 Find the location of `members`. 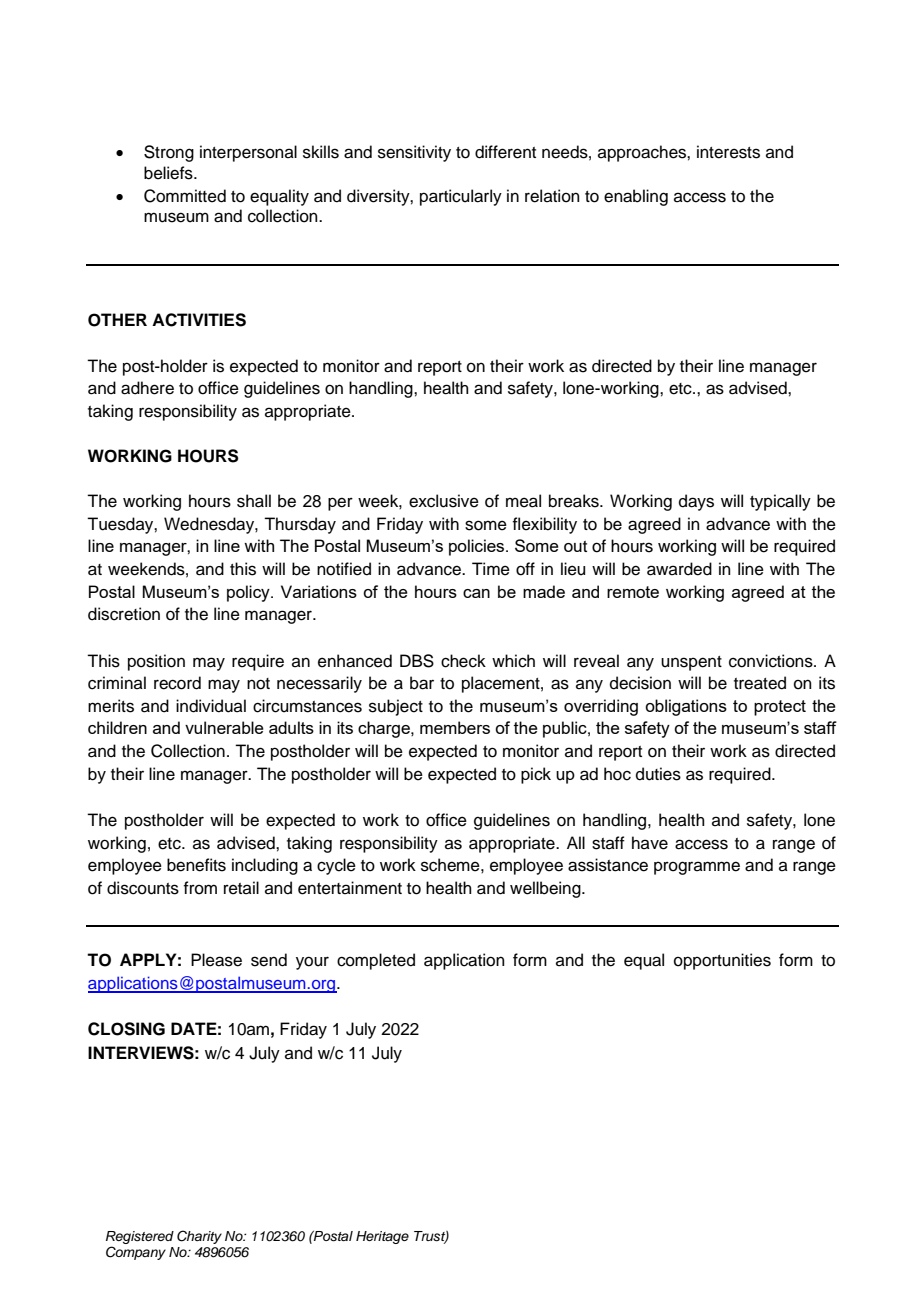

members is located at coordinates (455, 727).
